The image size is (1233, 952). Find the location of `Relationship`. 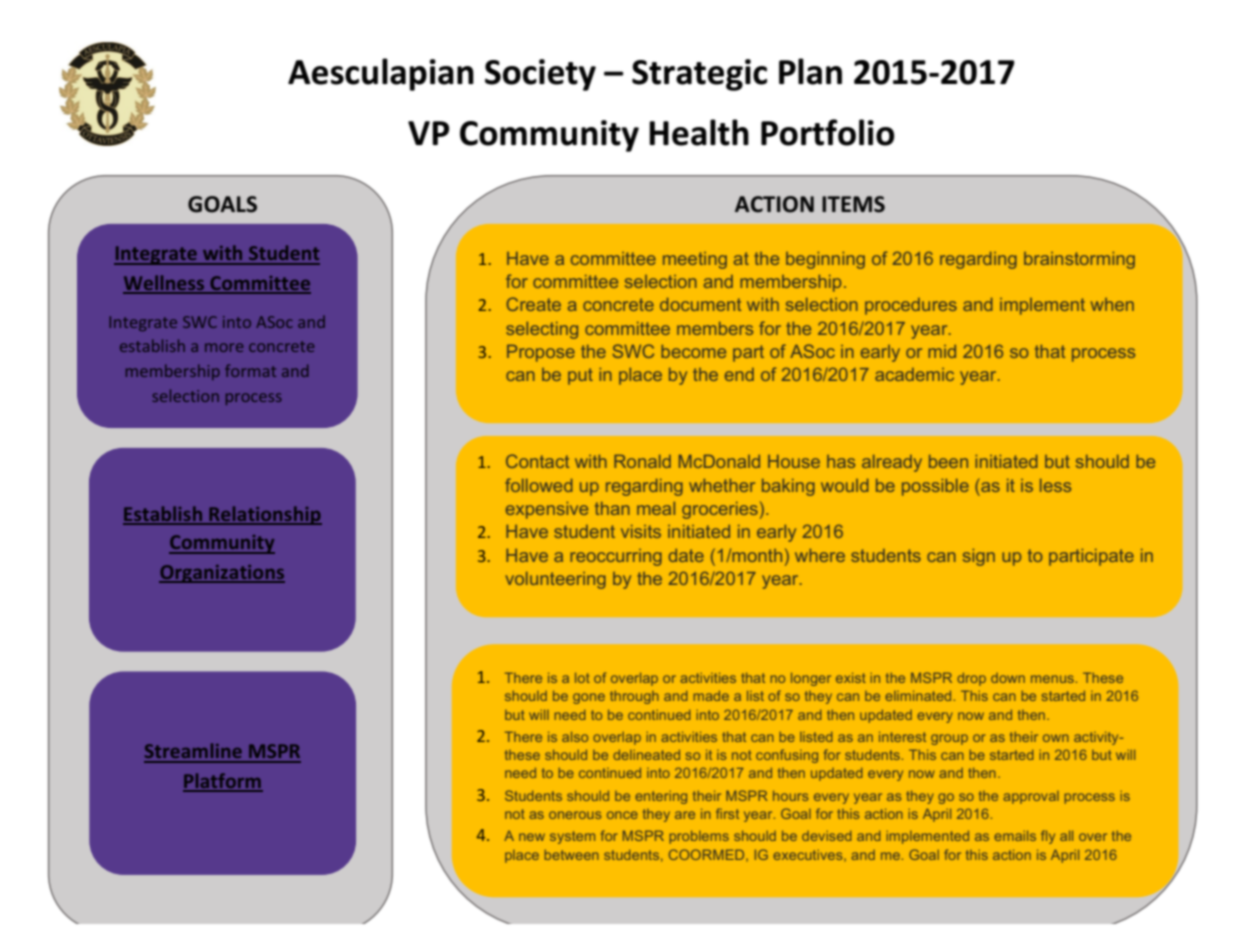

Relationship is located at coordinates (264, 515).
